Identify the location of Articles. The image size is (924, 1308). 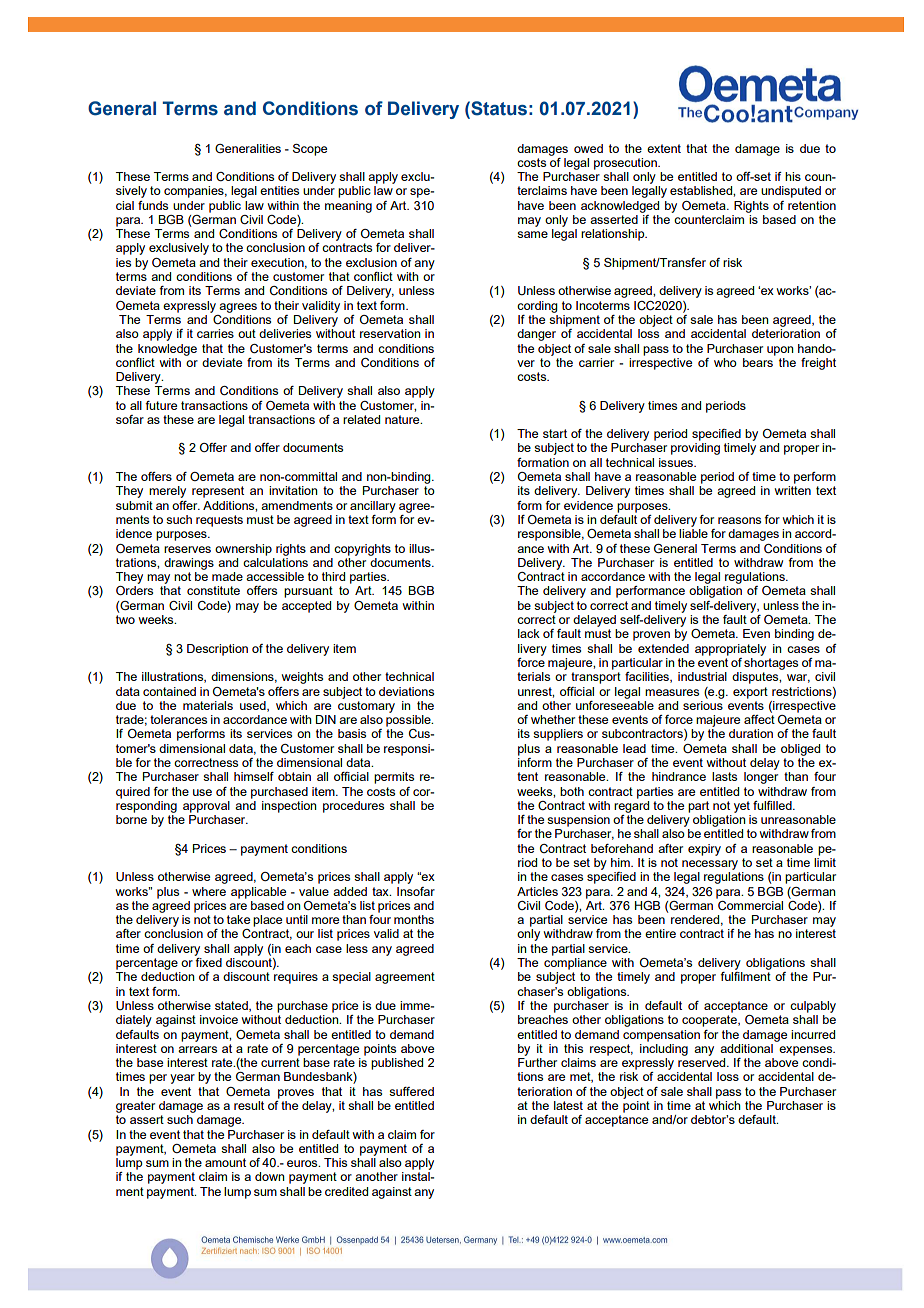
(537, 891).
